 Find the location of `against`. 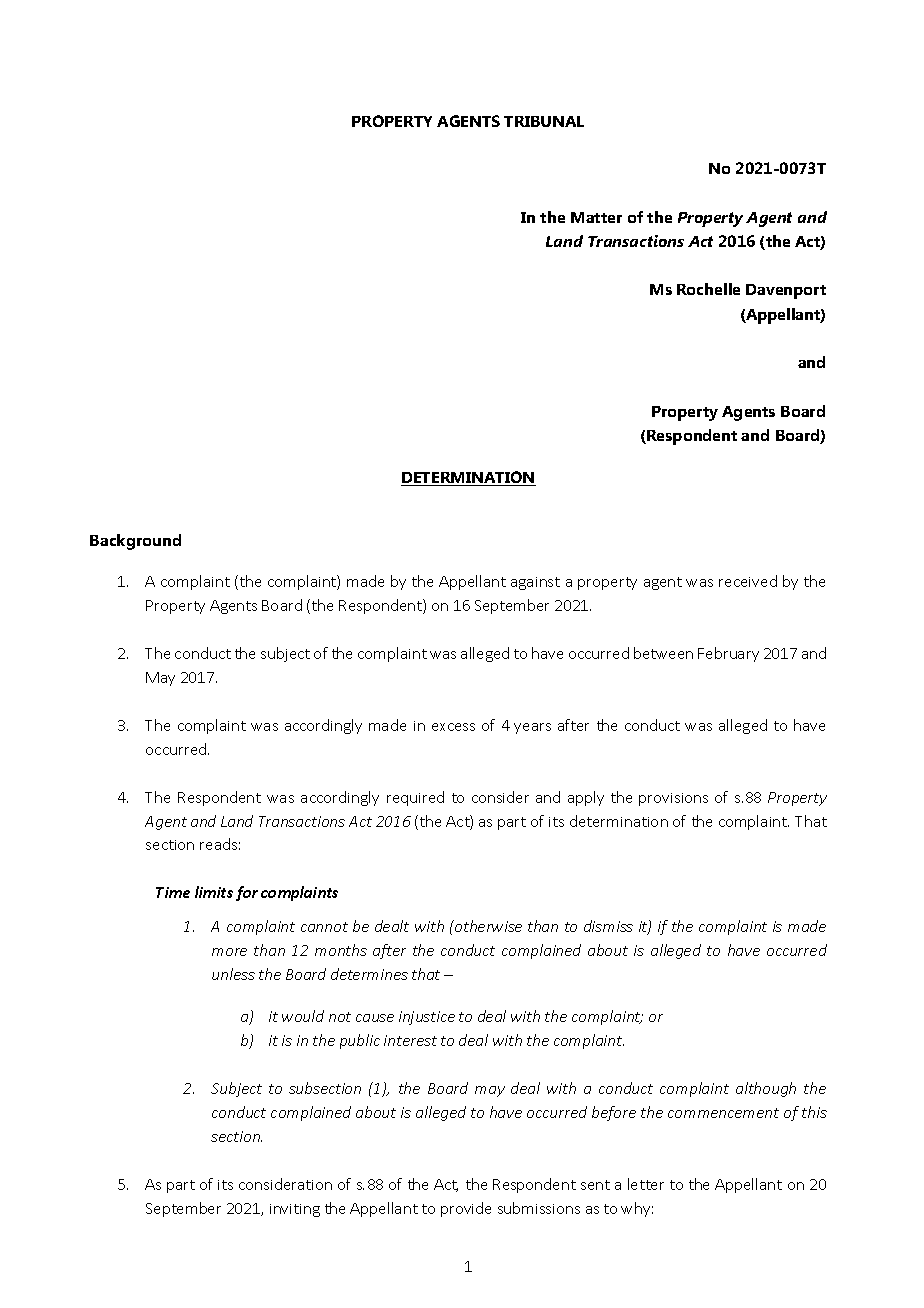

against is located at coordinates (535, 583).
